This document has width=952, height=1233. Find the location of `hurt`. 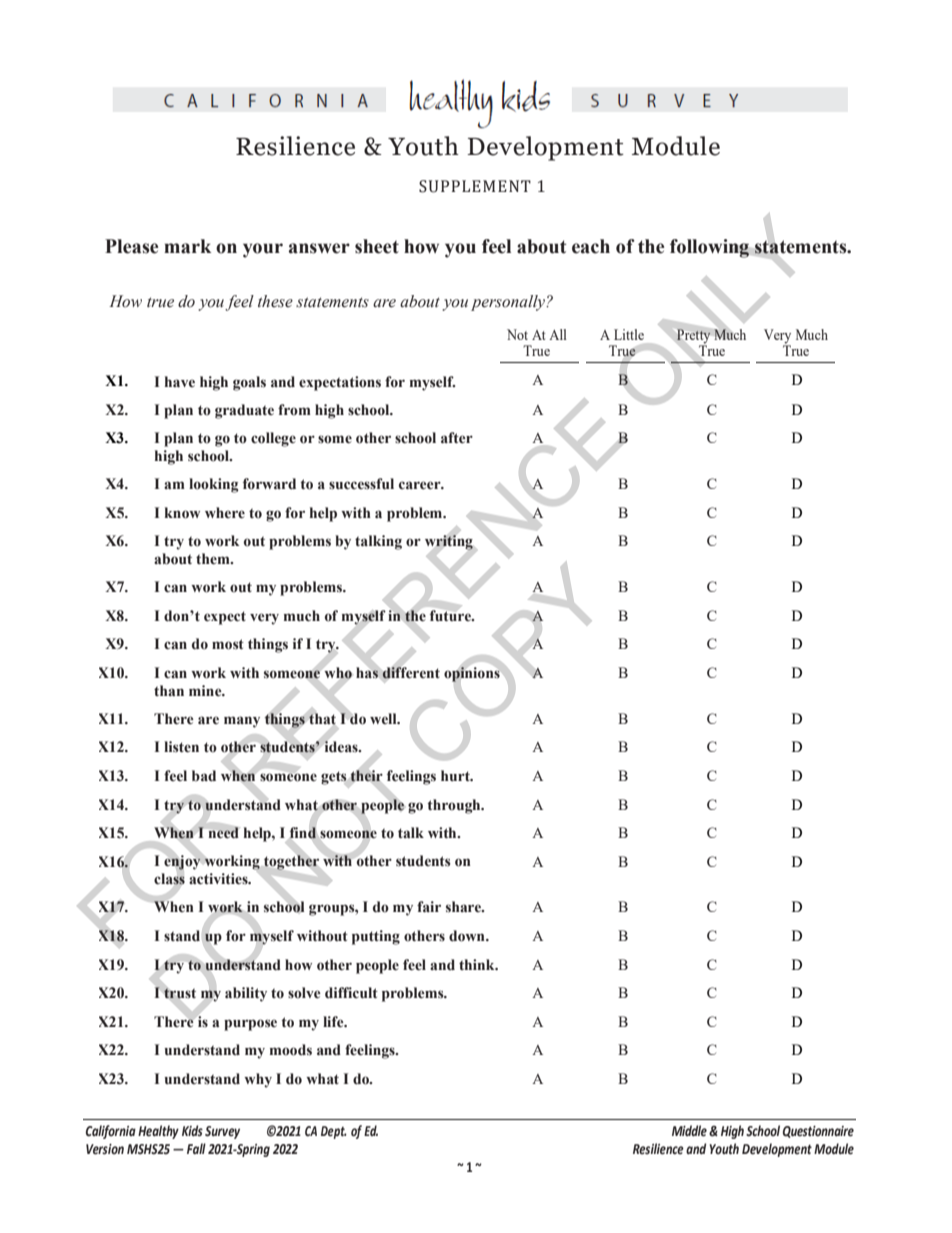

hurt is located at coordinates (456, 775).
